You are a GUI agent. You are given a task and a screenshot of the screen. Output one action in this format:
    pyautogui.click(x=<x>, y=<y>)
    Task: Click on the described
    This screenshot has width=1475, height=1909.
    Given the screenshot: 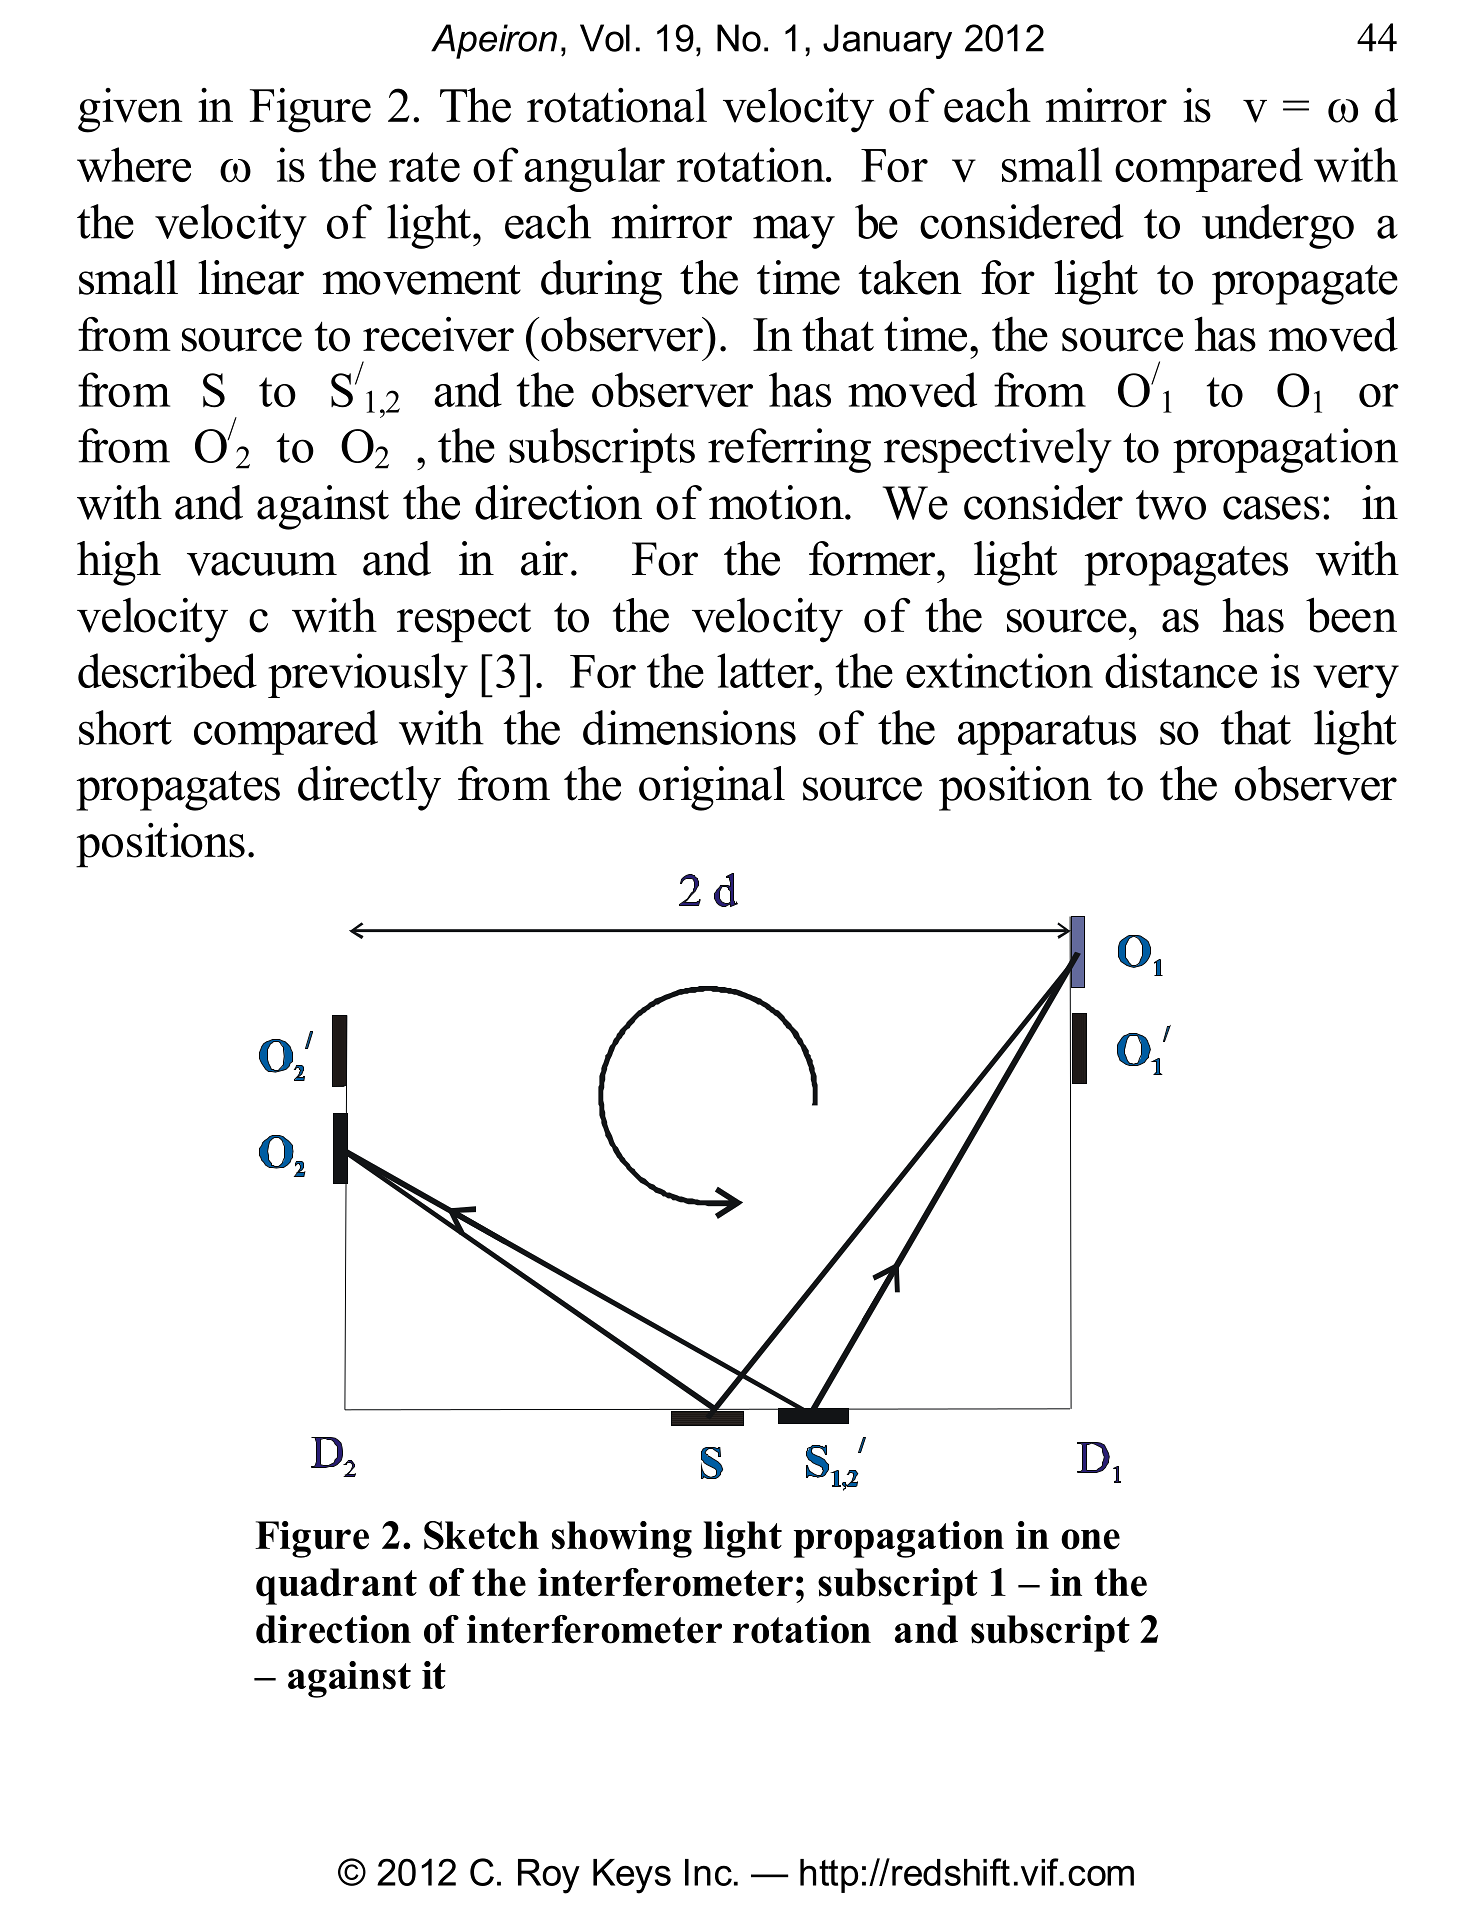 What is the action you would take?
    pyautogui.click(x=167, y=670)
